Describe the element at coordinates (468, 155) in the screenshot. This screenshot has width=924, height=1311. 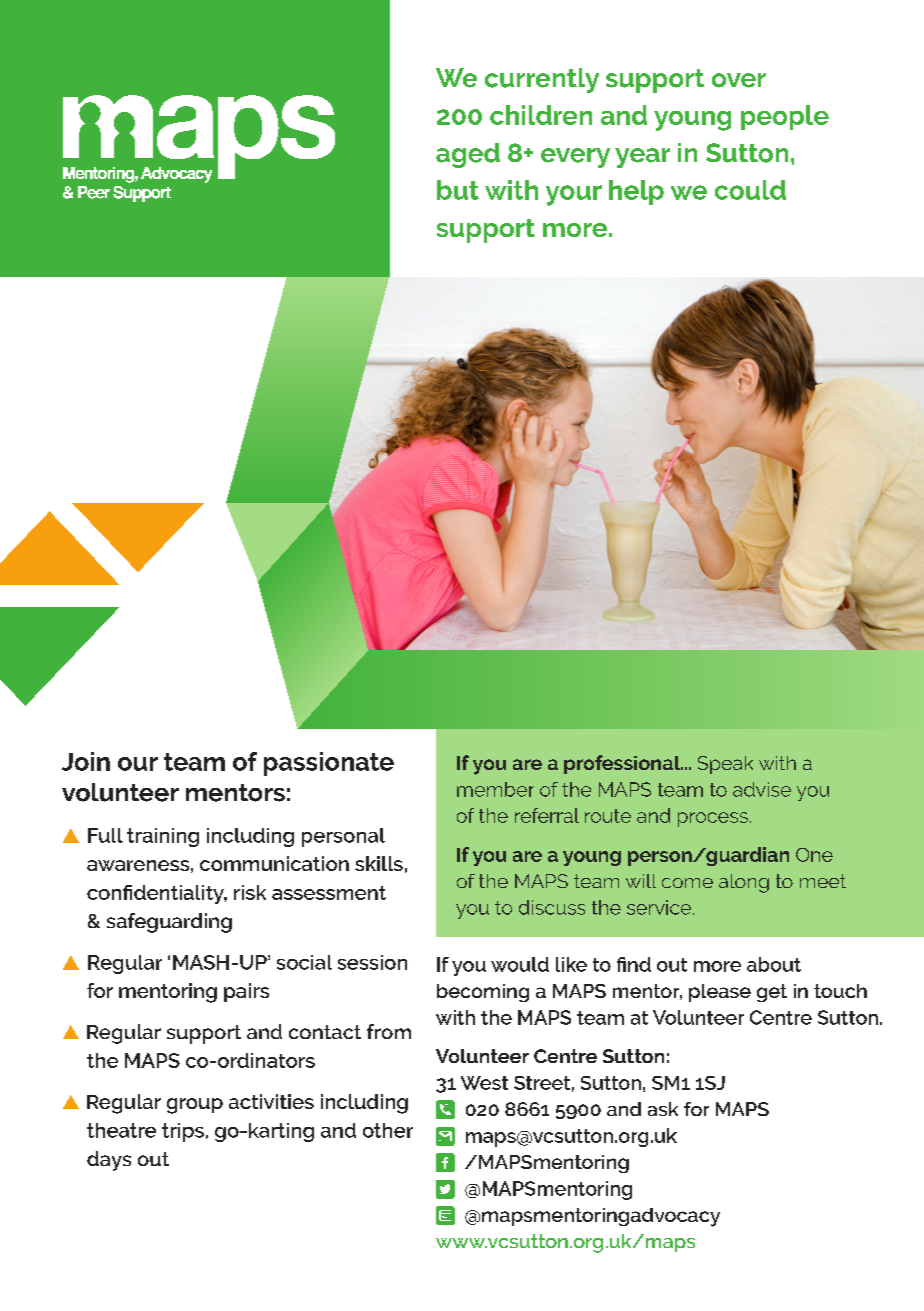
I see `aged` at that location.
